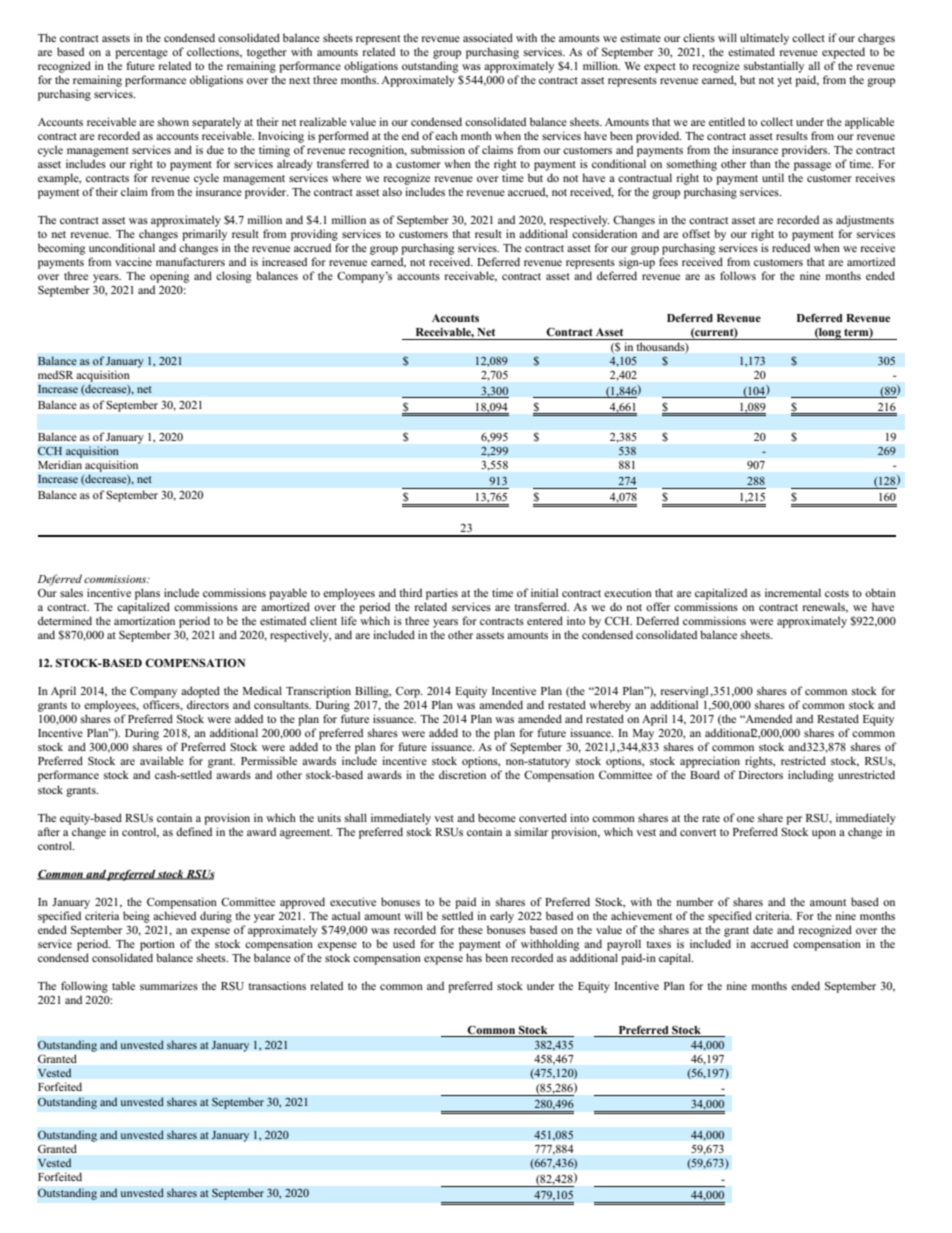  I want to click on consideration, so click(604, 233).
